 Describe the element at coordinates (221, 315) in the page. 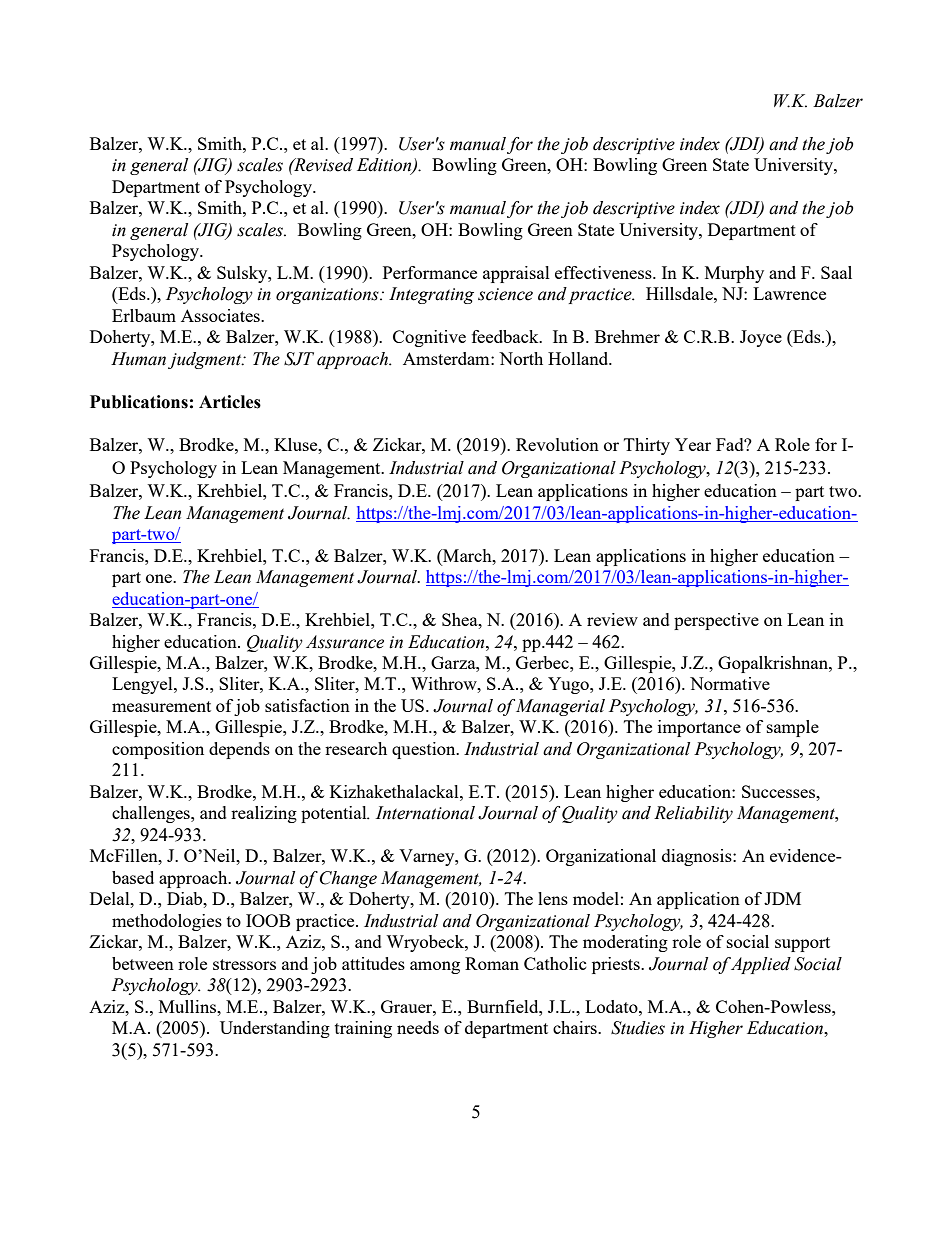

I see `Associates` at that location.
